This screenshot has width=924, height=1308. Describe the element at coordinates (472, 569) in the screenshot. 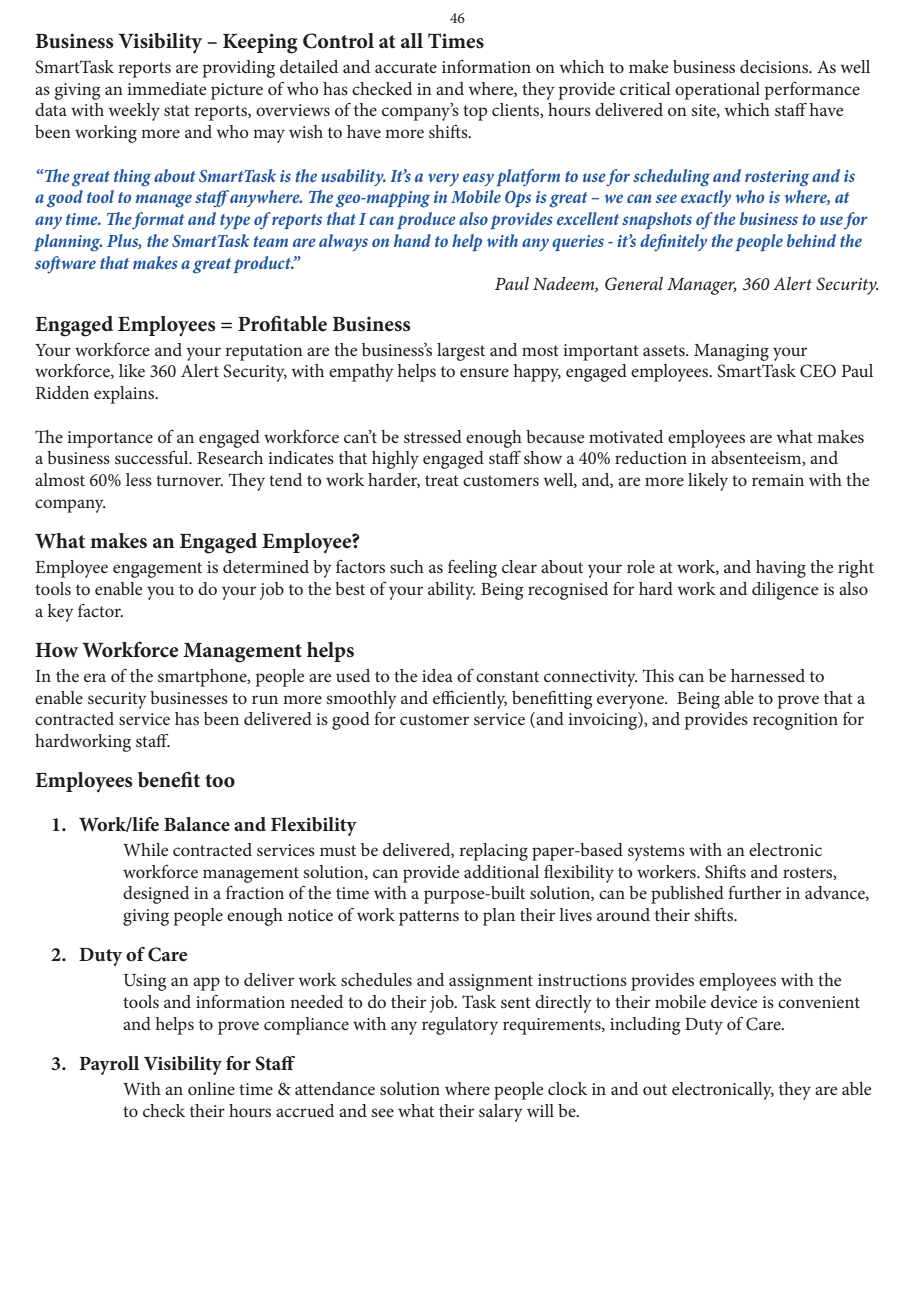

I see `feeling` at that location.
